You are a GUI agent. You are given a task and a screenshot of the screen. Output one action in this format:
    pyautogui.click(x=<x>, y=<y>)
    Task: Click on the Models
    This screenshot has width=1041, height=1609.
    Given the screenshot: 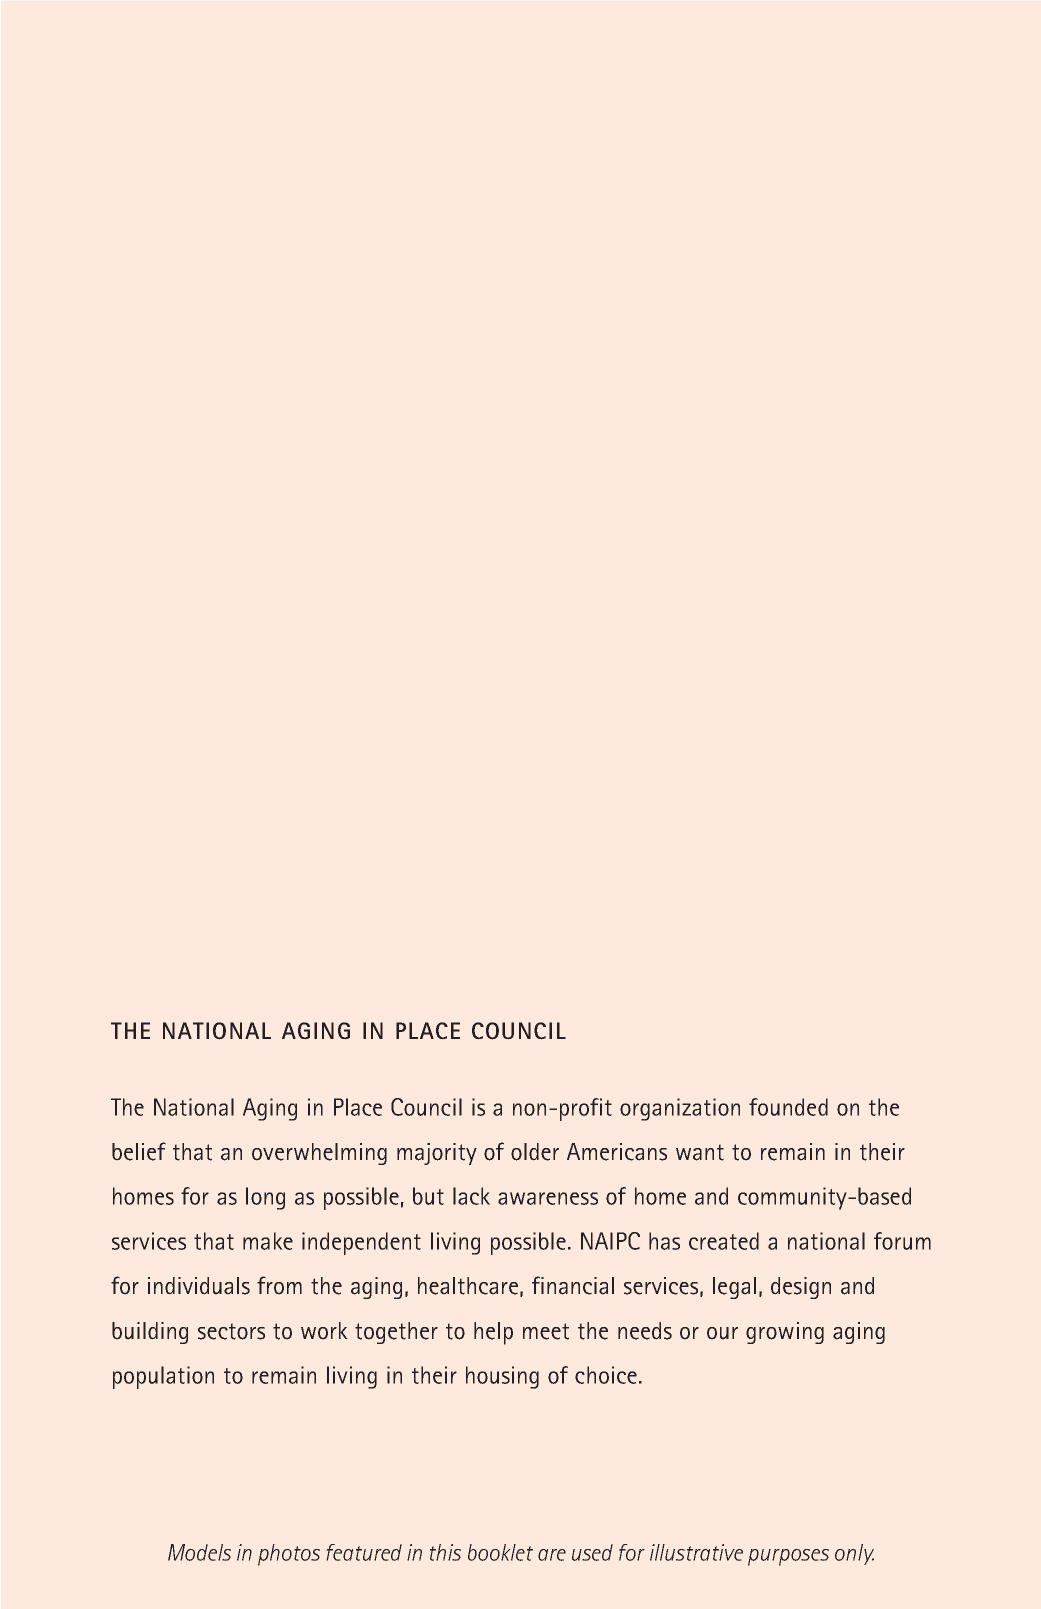 What is the action you would take?
    pyautogui.click(x=199, y=1552)
